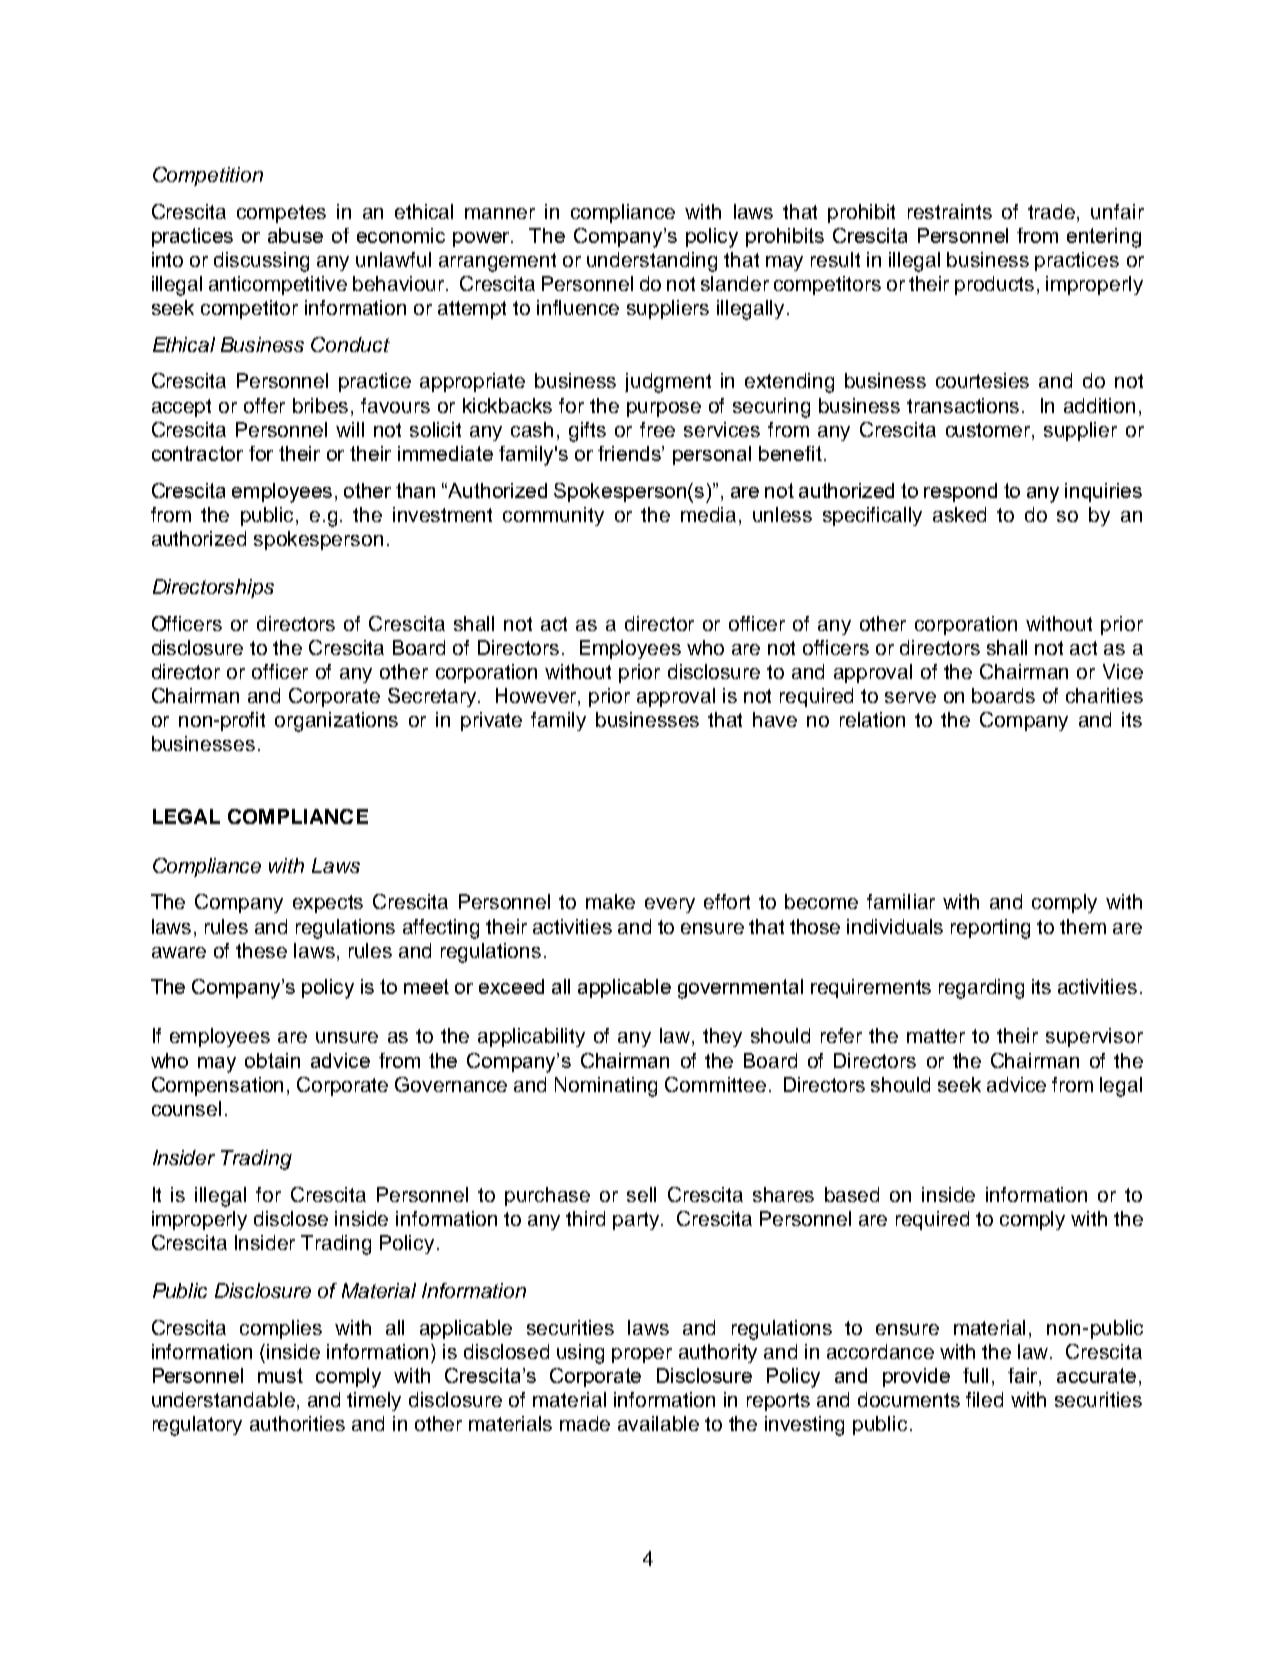 Image resolution: width=1283 pixels, height=1660 pixels. I want to click on make, so click(610, 901).
